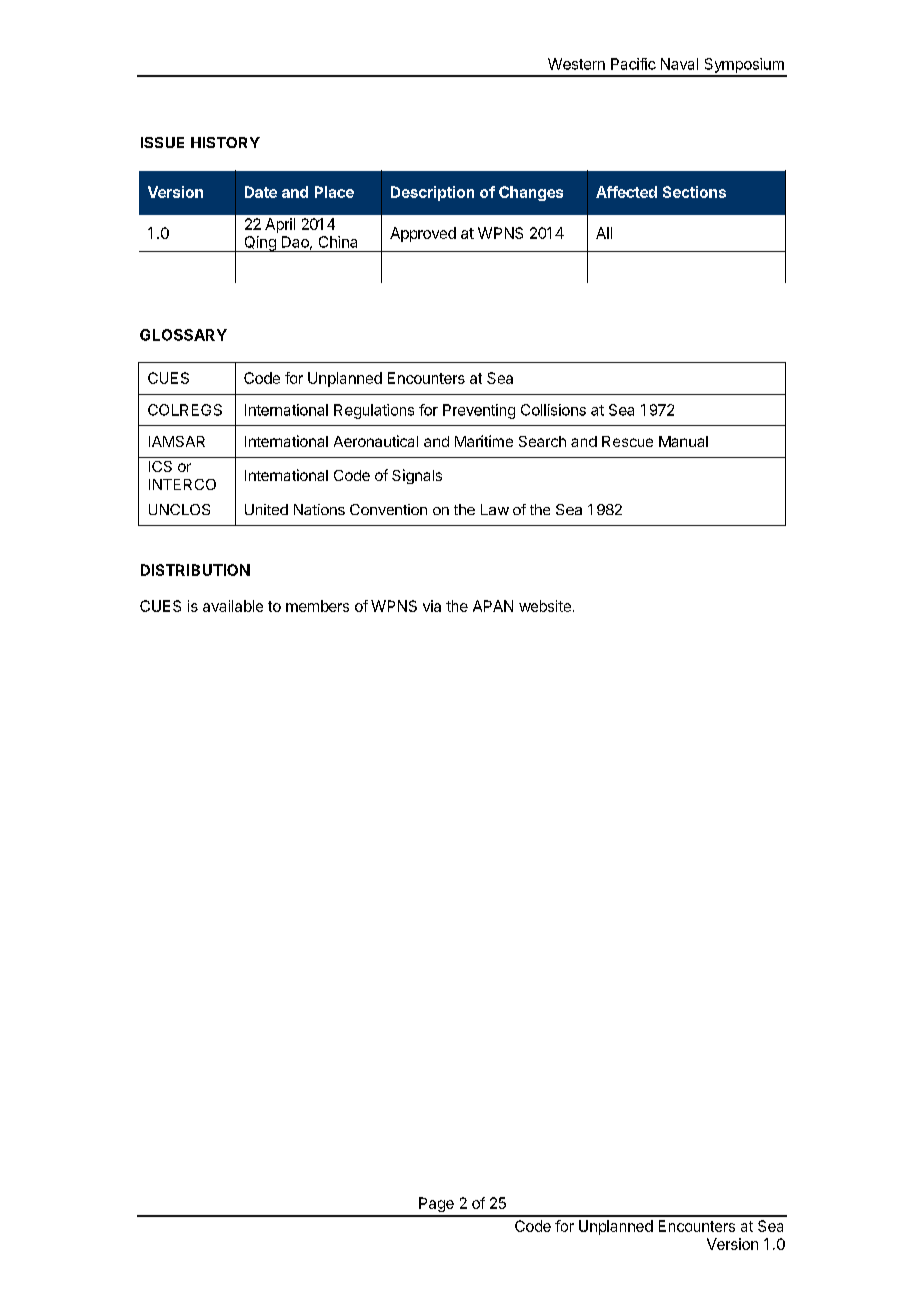 The image size is (924, 1308). Describe the element at coordinates (432, 606) in the image. I see `via` at that location.
